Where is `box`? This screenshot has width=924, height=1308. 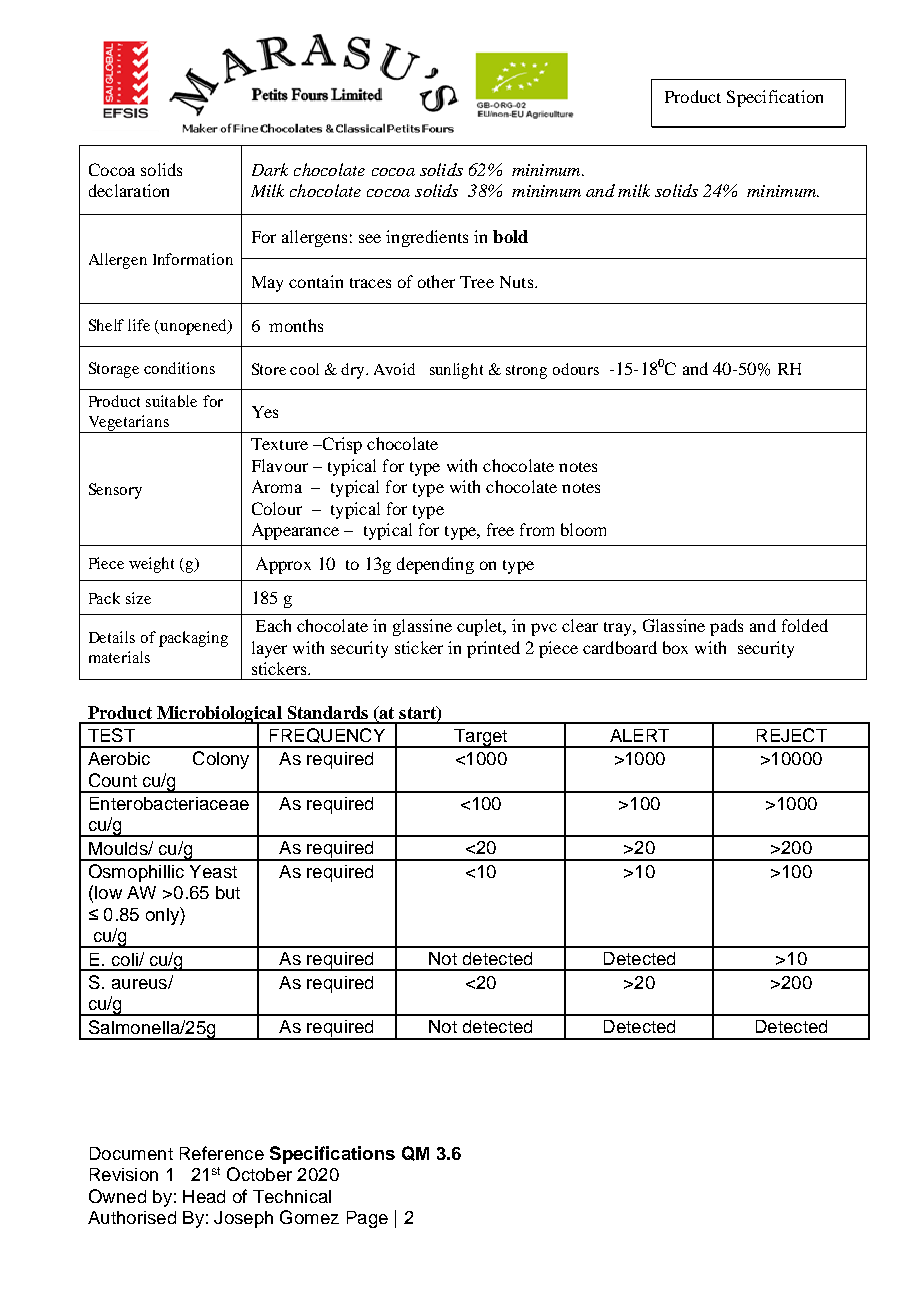 box is located at coordinates (675, 647).
